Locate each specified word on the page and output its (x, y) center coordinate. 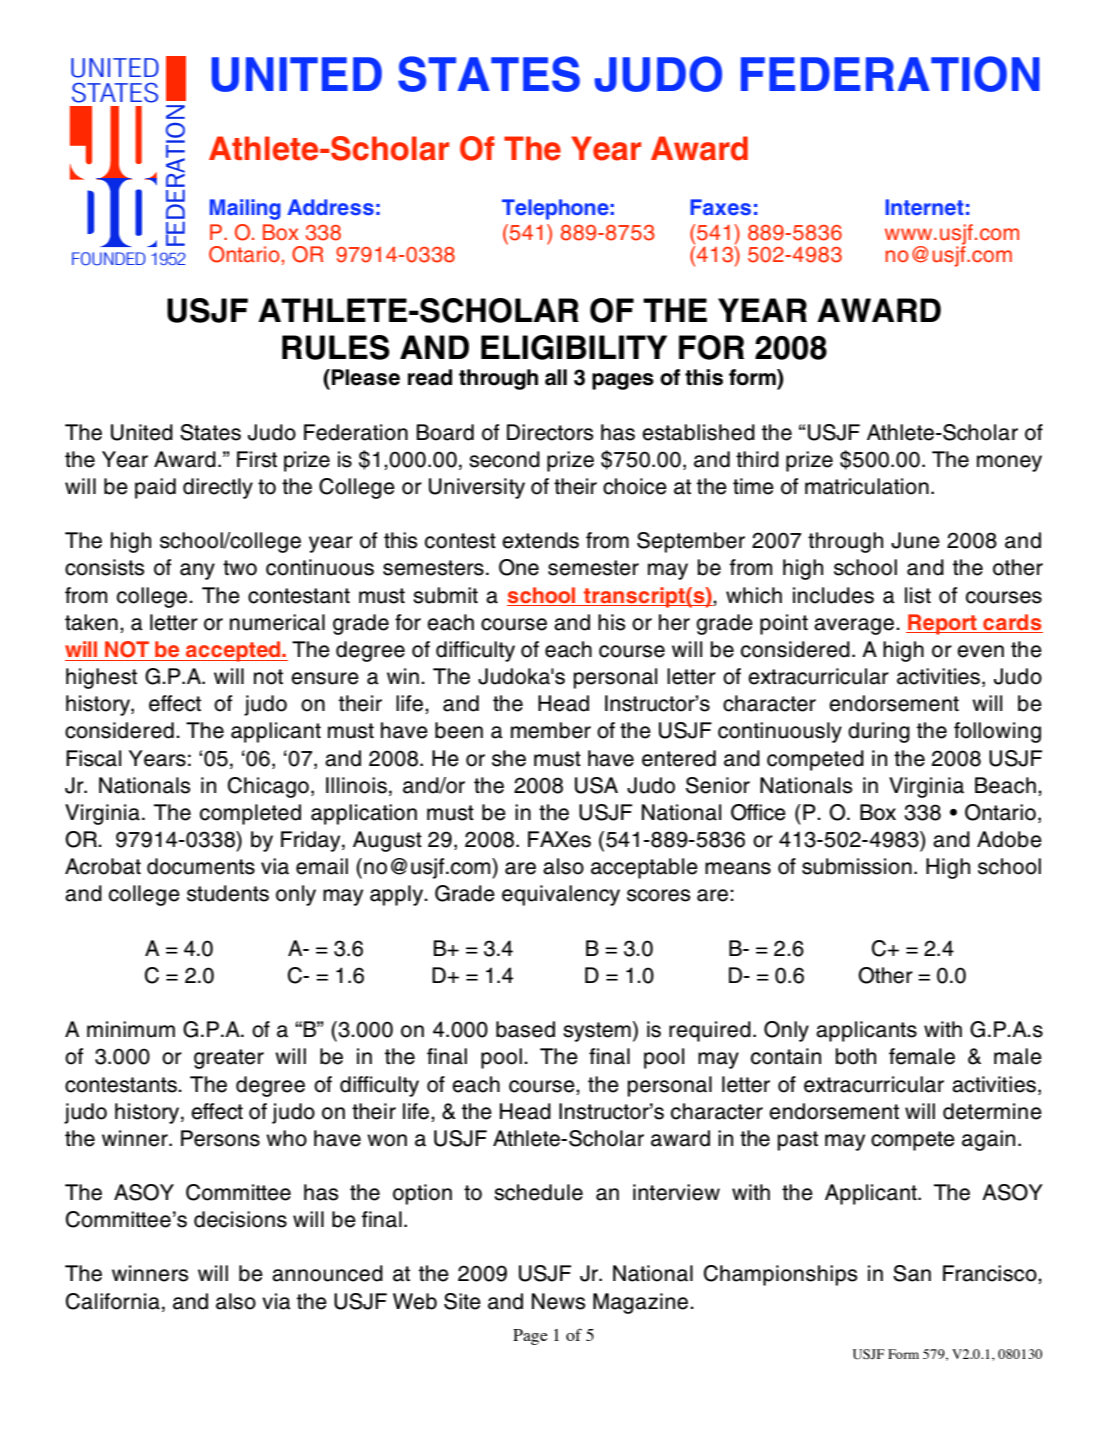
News (558, 1301)
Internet (924, 207)
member (551, 730)
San (912, 1273)
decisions (240, 1219)
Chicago (268, 787)
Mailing (245, 209)
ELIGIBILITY (574, 347)
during (879, 732)
